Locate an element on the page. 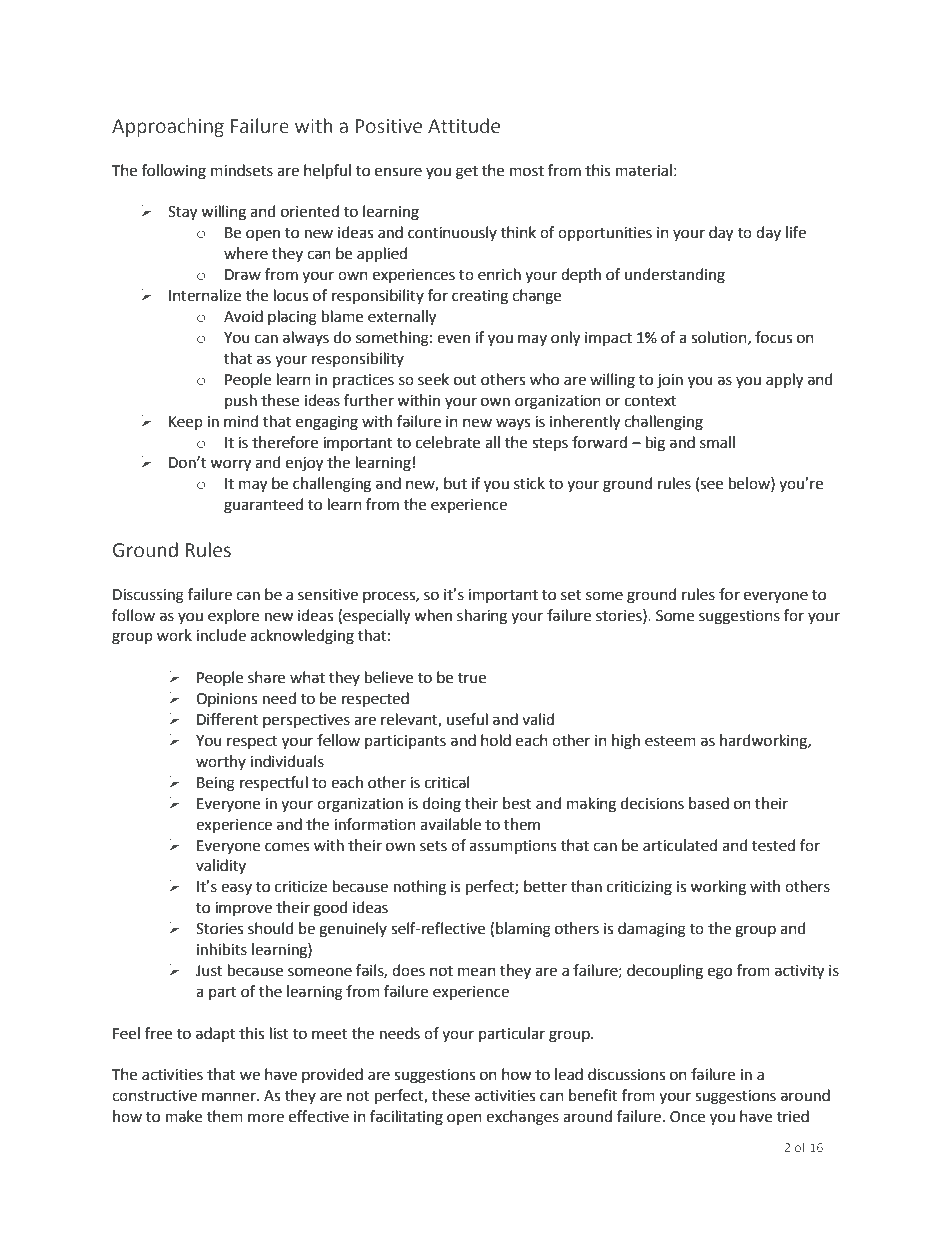 The height and width of the document is (1233, 952). Approaching is located at coordinates (168, 127).
